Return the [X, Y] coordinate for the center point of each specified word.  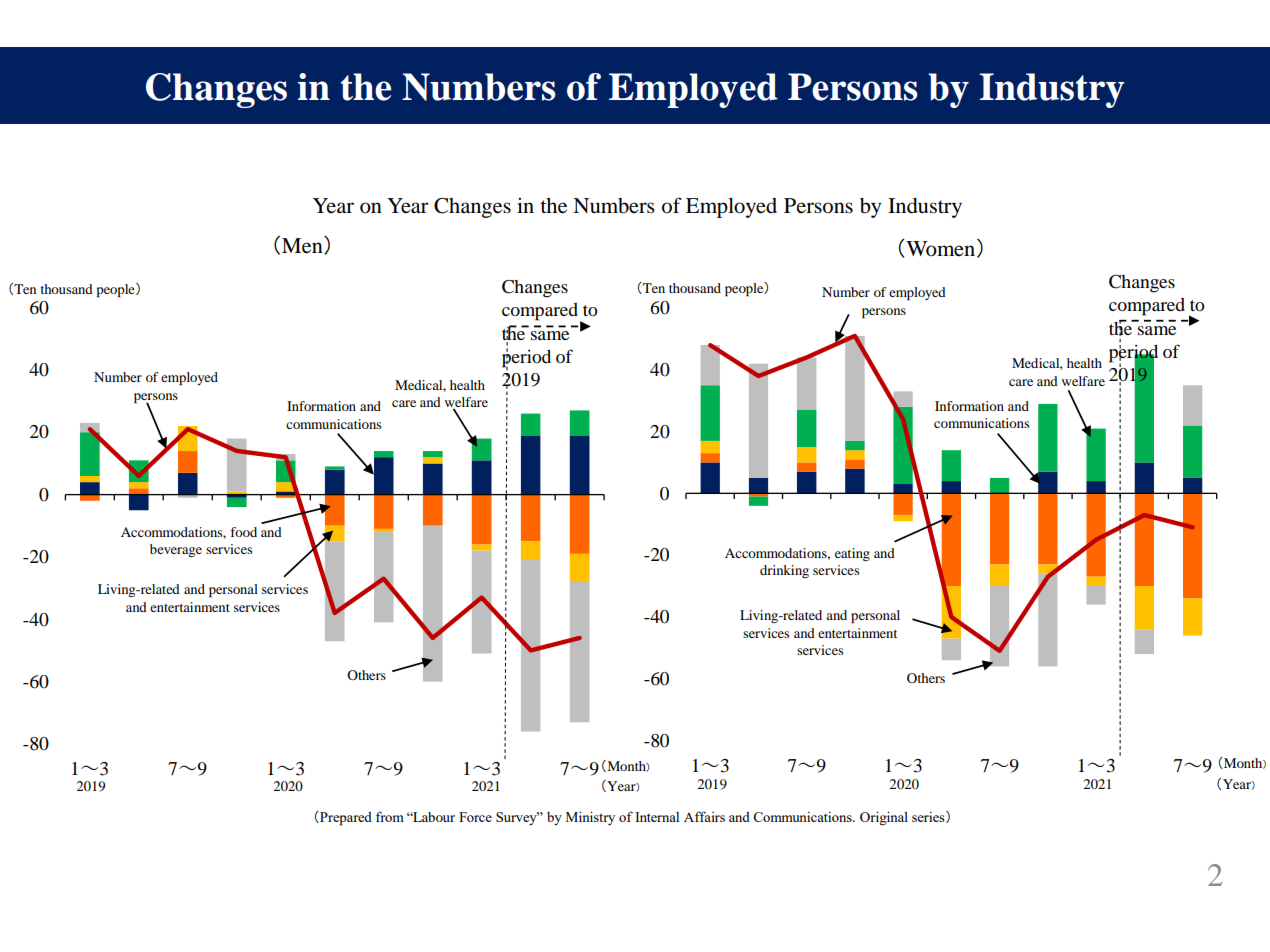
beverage [176, 550]
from [390, 816]
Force [475, 817]
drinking [784, 571]
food [243, 532]
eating [852, 554]
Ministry [590, 818]
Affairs [704, 816]
